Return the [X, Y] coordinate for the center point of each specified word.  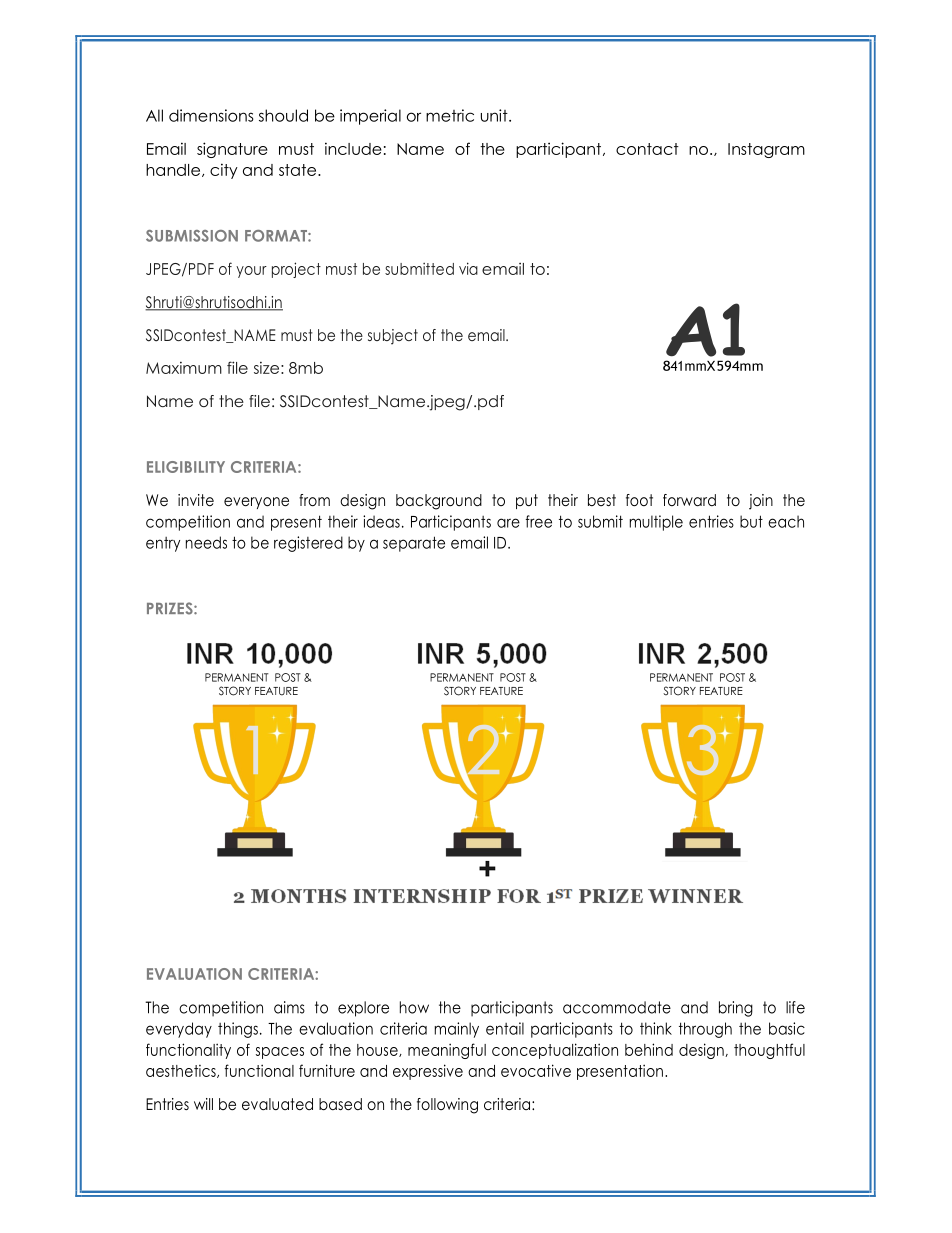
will [203, 1104]
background [439, 502]
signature [232, 150]
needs [206, 542]
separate [414, 544]
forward [689, 500]
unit [495, 115]
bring [736, 1009]
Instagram [766, 150]
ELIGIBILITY [186, 467]
